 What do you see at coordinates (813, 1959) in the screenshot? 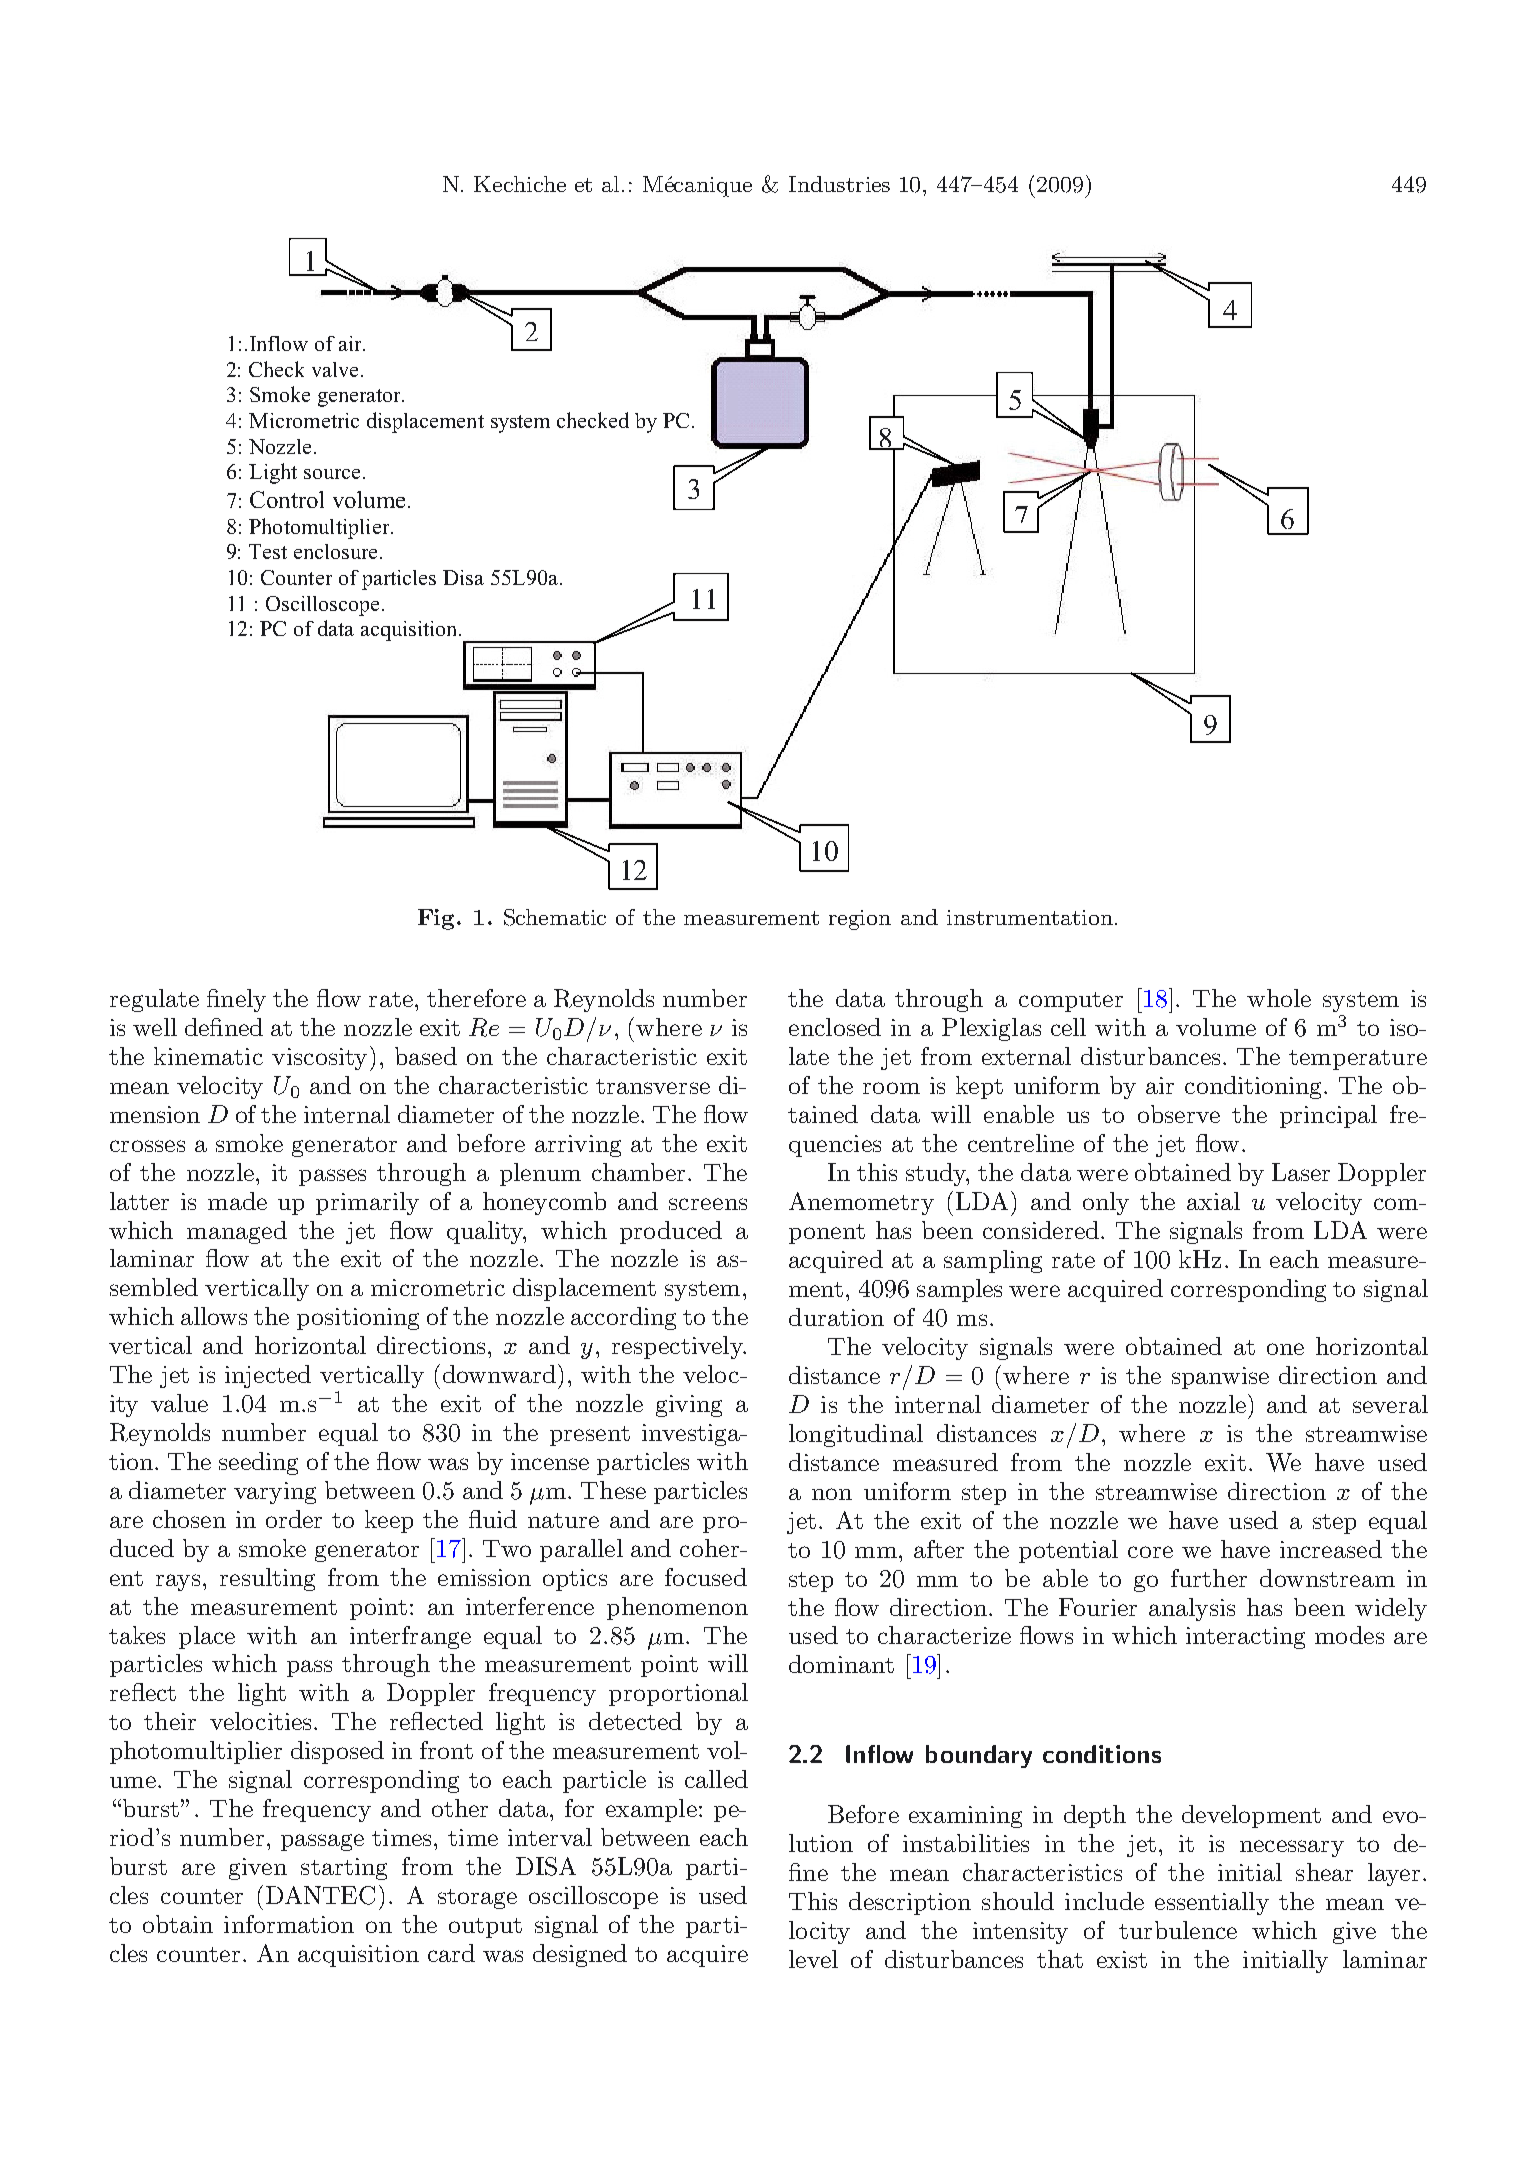
I see `level` at bounding box center [813, 1959].
